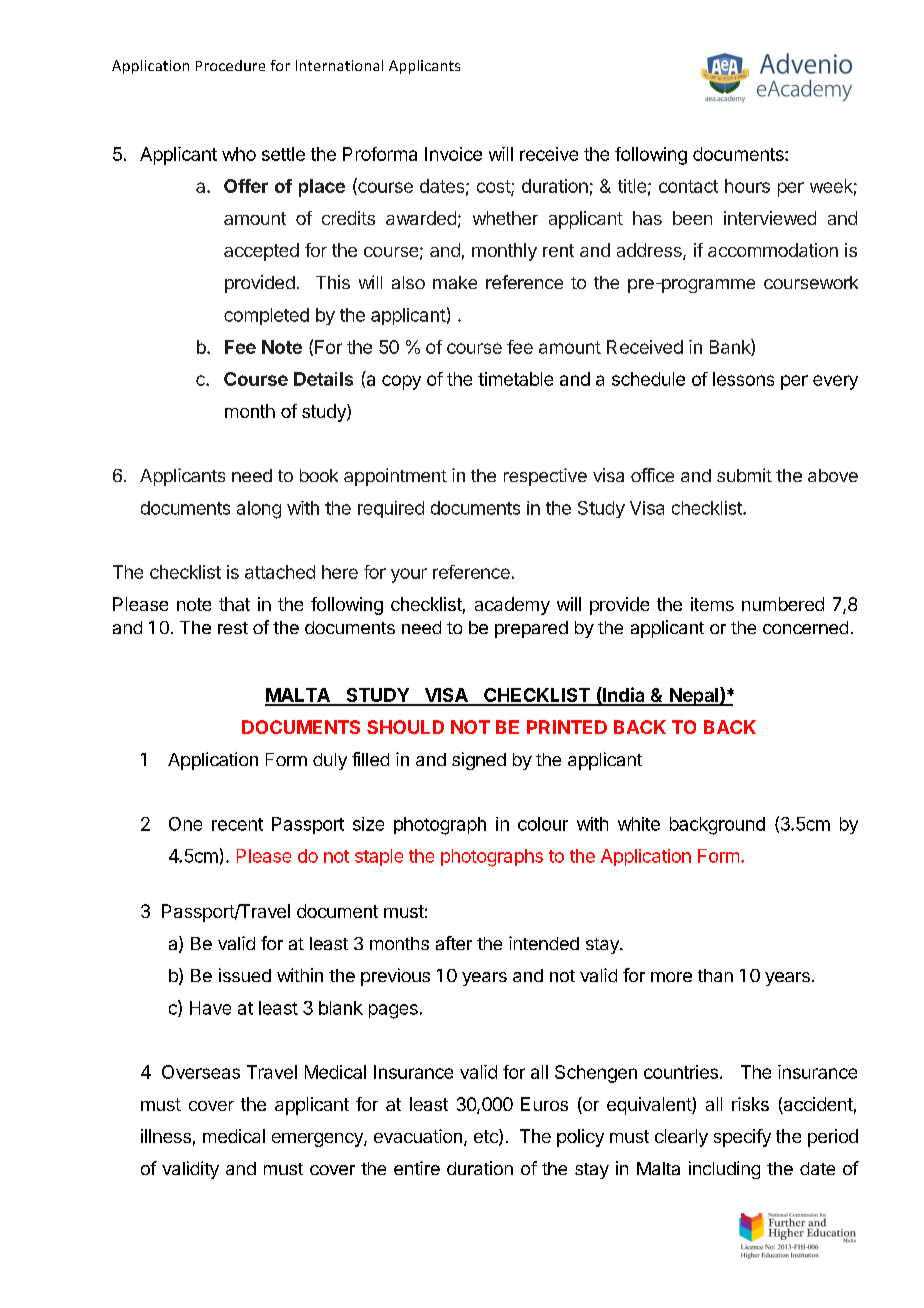  I want to click on Procedure, so click(230, 65).
